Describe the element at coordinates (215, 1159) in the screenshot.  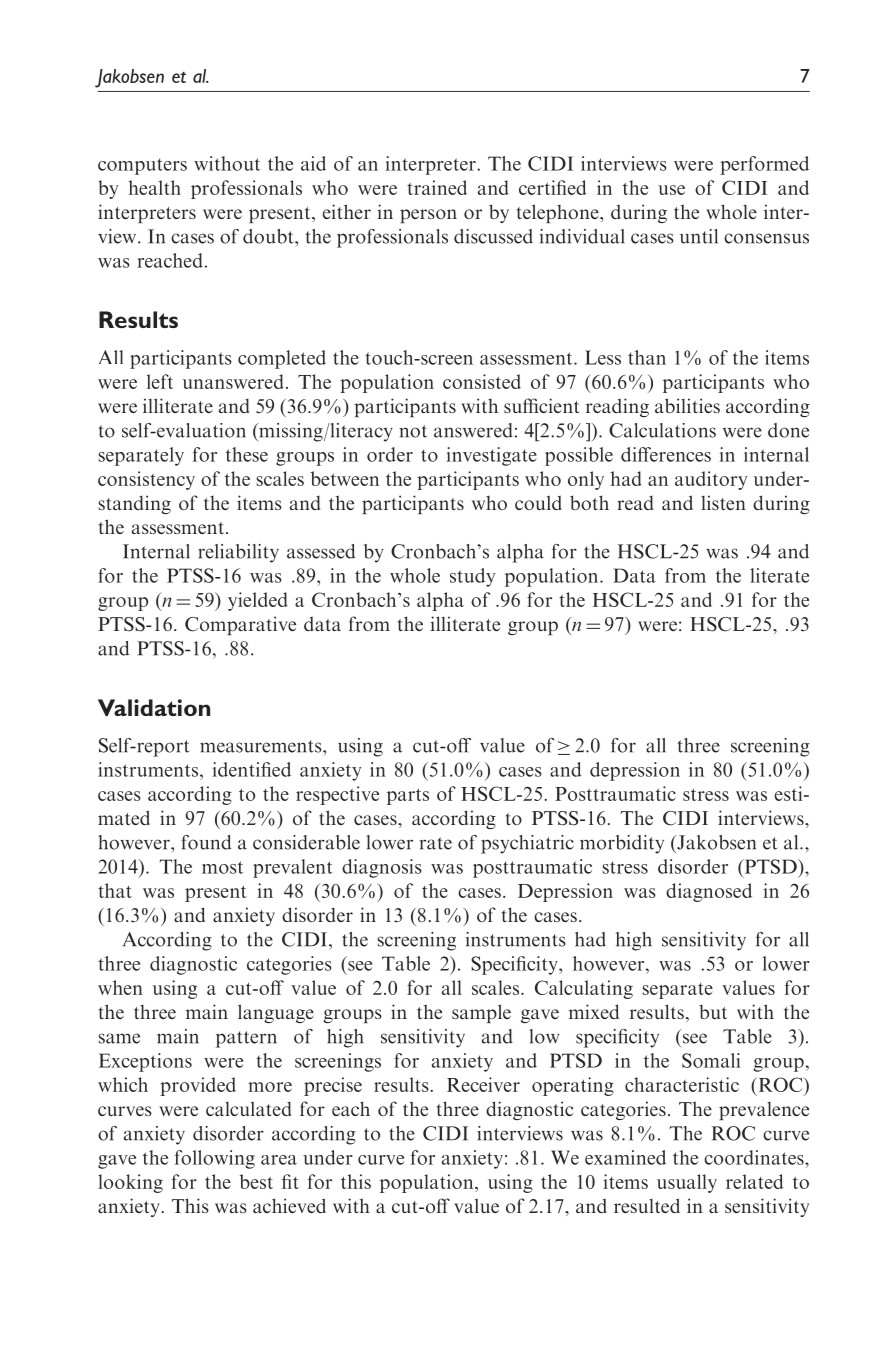
I see `following` at that location.
